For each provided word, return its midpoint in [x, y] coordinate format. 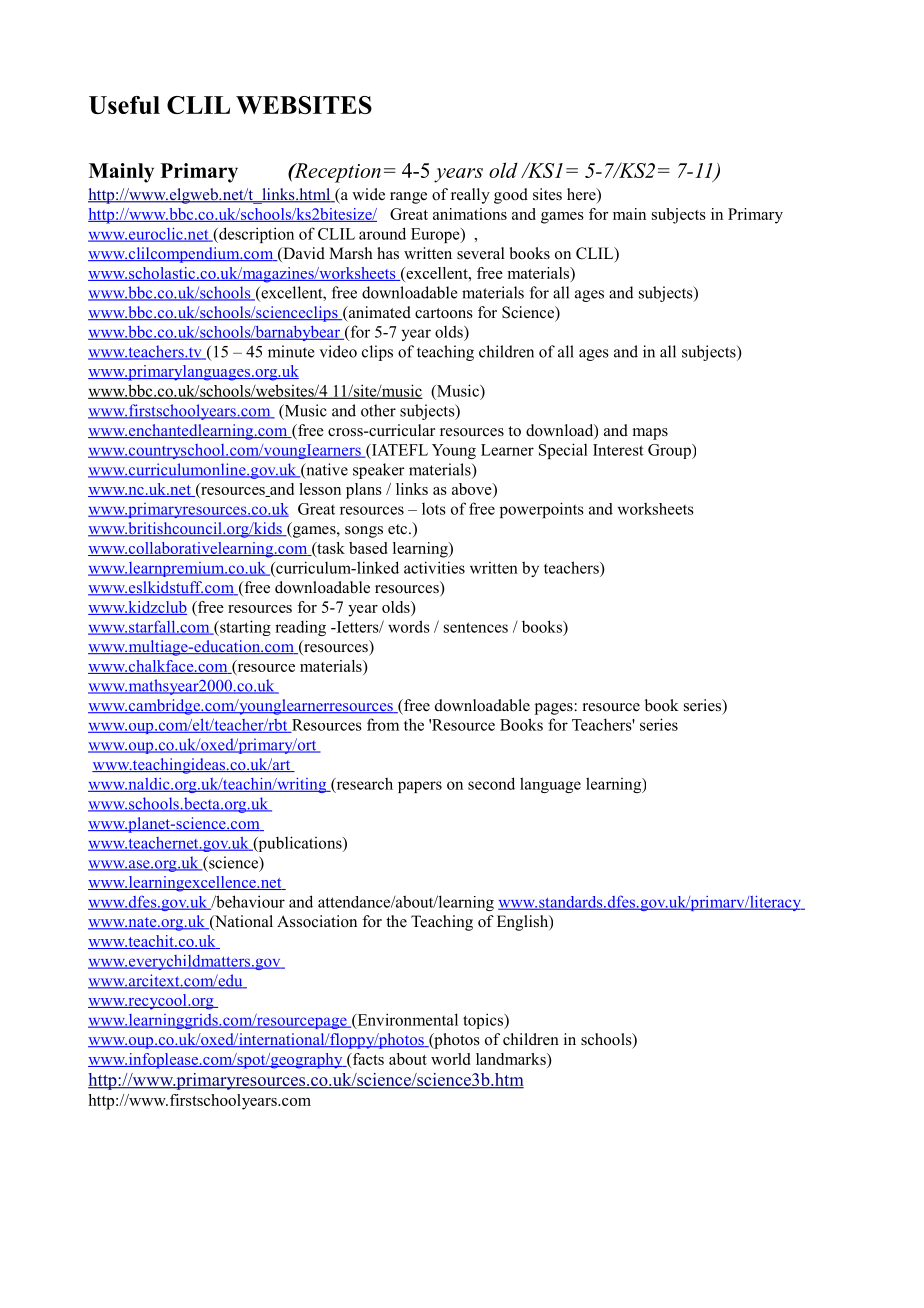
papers [420, 787]
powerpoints [542, 510]
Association [317, 921]
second [491, 783]
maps [650, 434]
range [408, 198]
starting [244, 628]
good [511, 196]
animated [378, 313]
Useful [124, 105]
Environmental [406, 1020]
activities [434, 567]
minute [291, 351]
